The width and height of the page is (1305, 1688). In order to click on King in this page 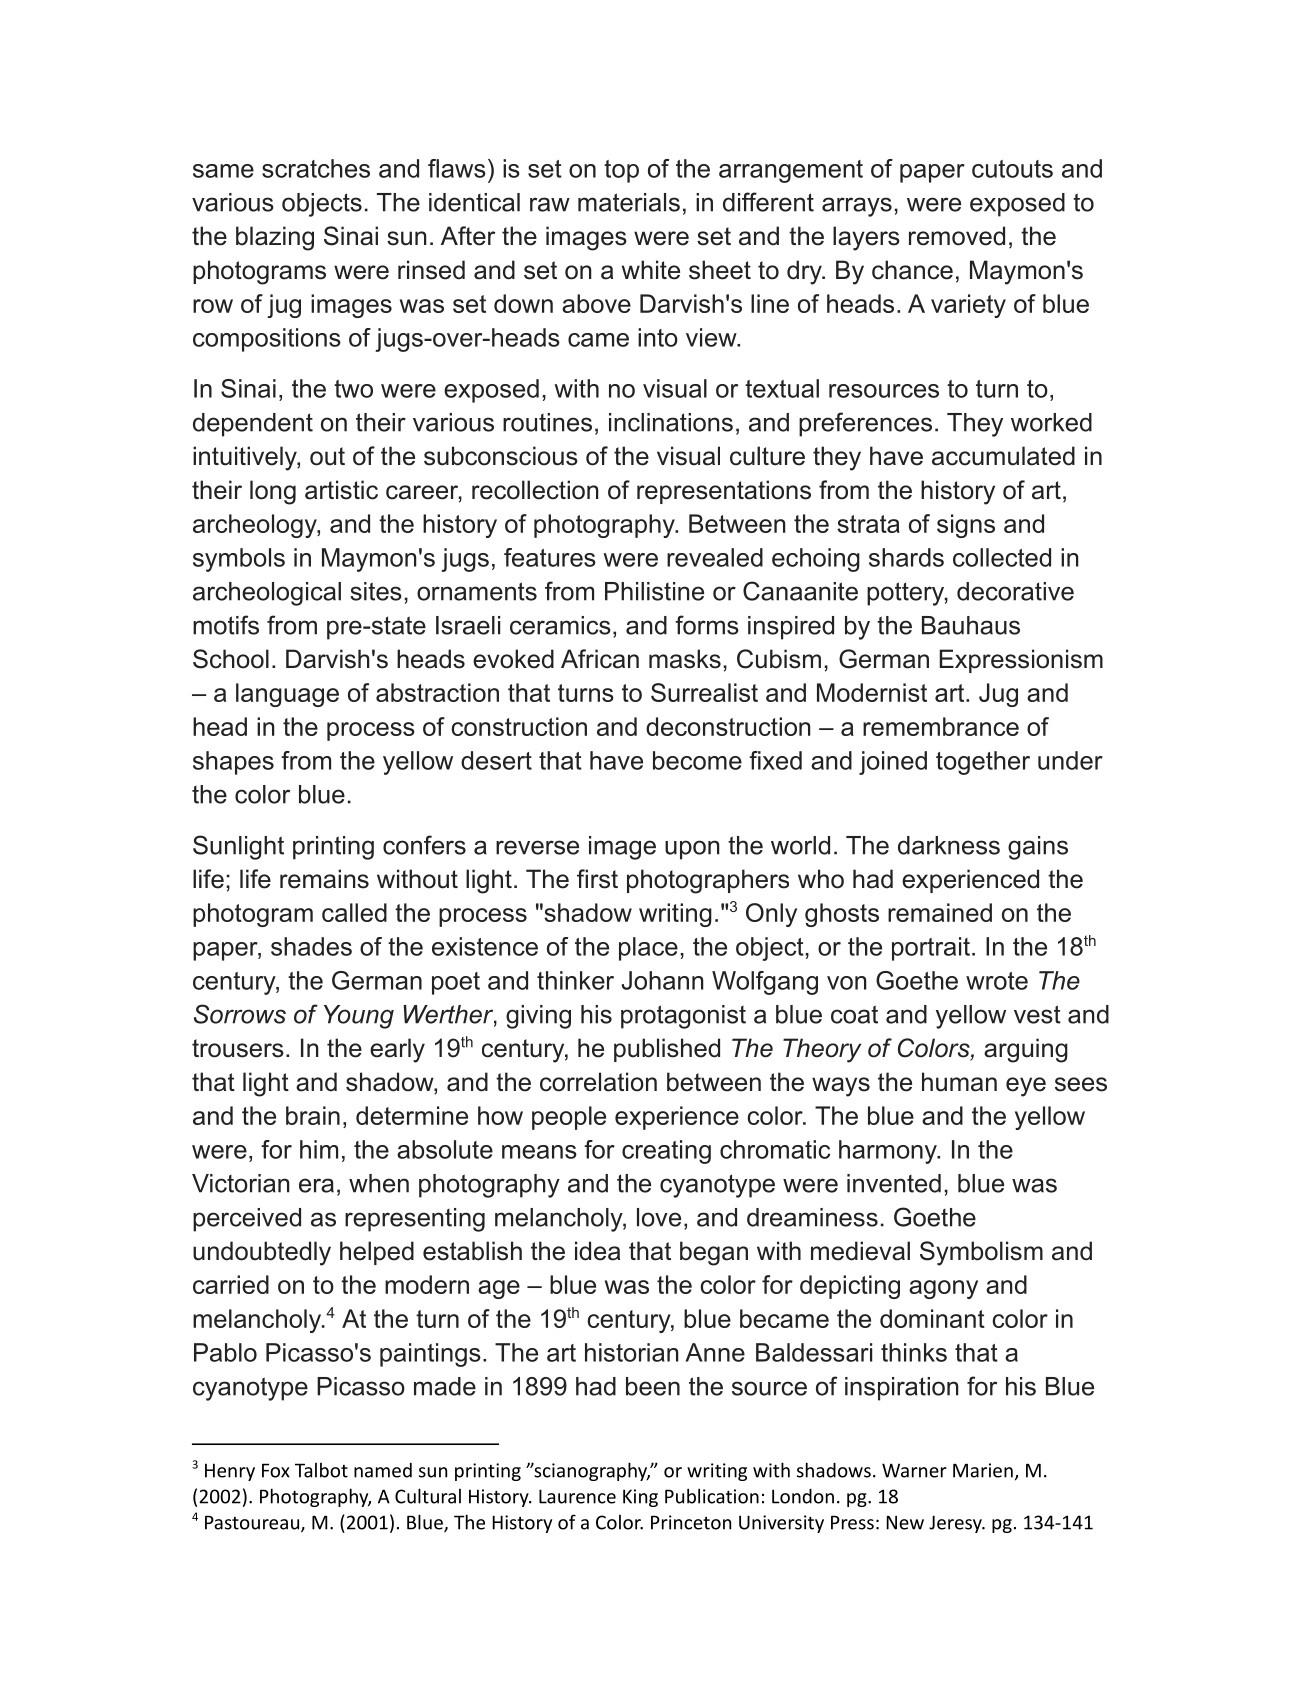, I will do `click(640, 1498)`.
